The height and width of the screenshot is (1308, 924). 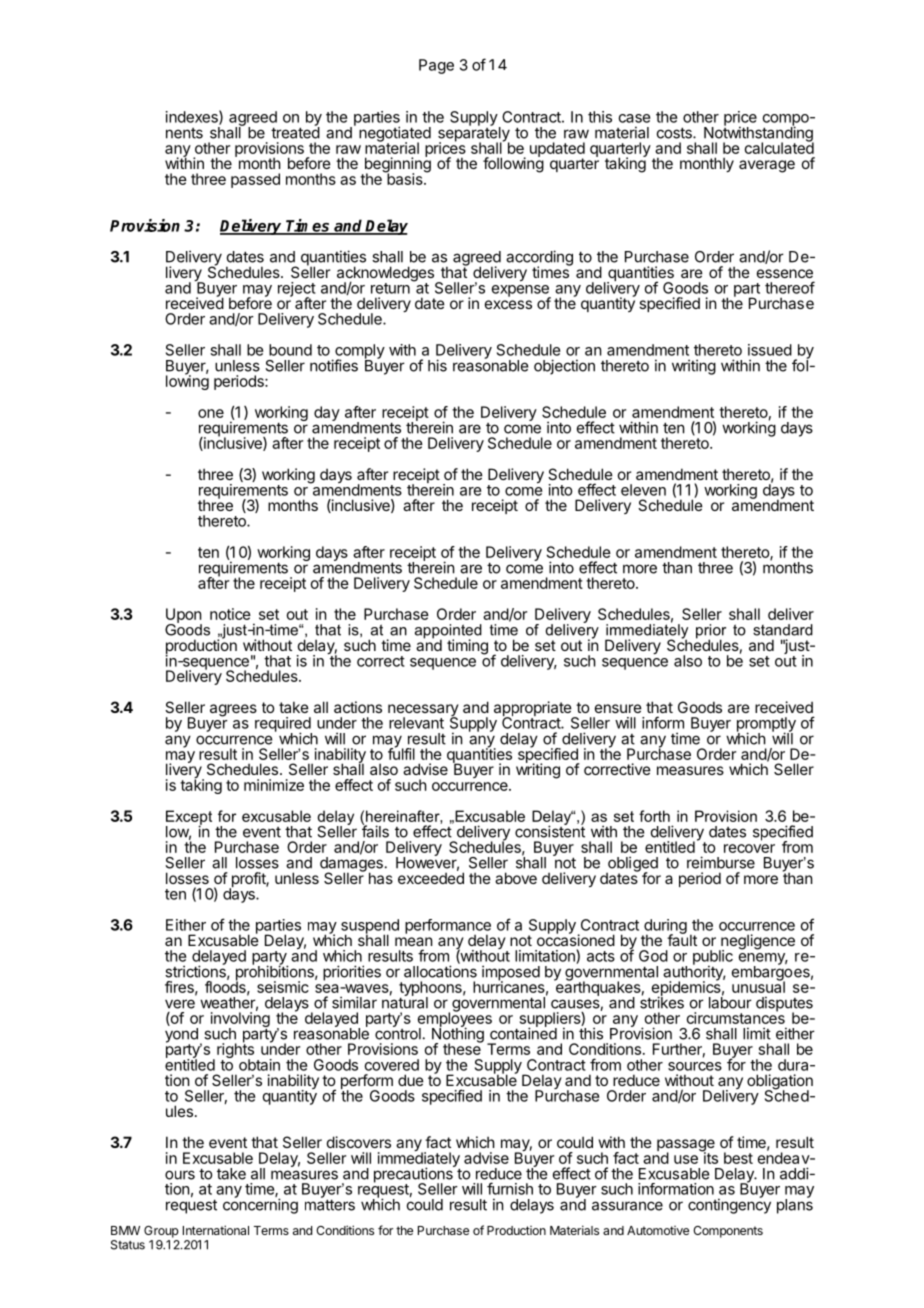 I want to click on contingency, so click(x=729, y=1205).
